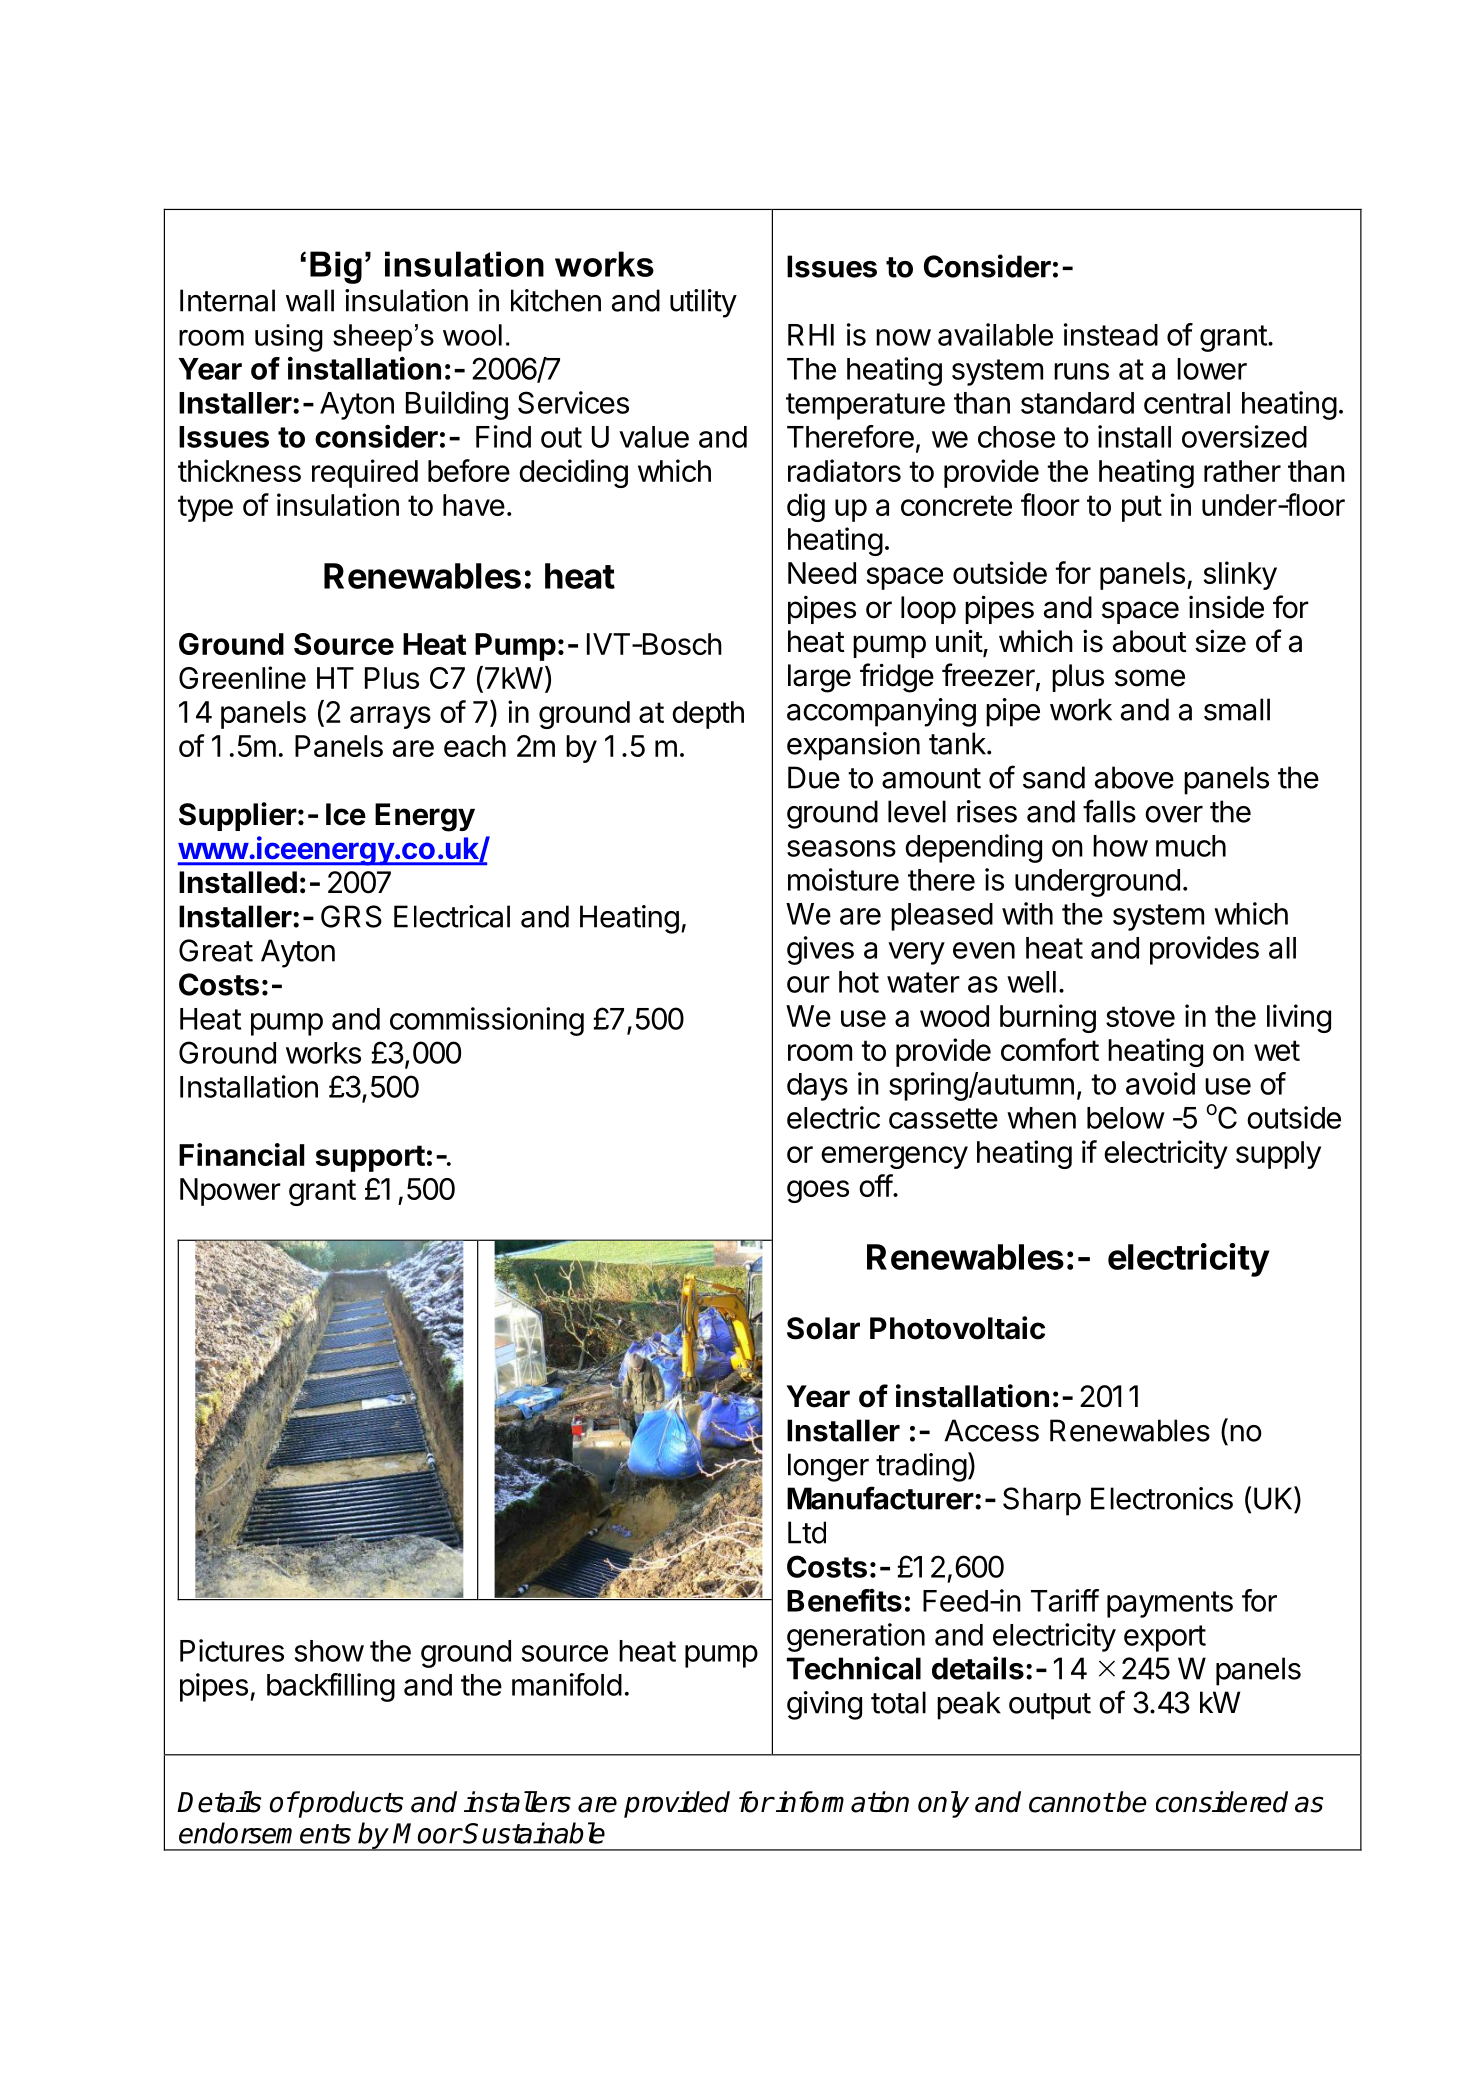  I want to click on goes, so click(818, 1191).
